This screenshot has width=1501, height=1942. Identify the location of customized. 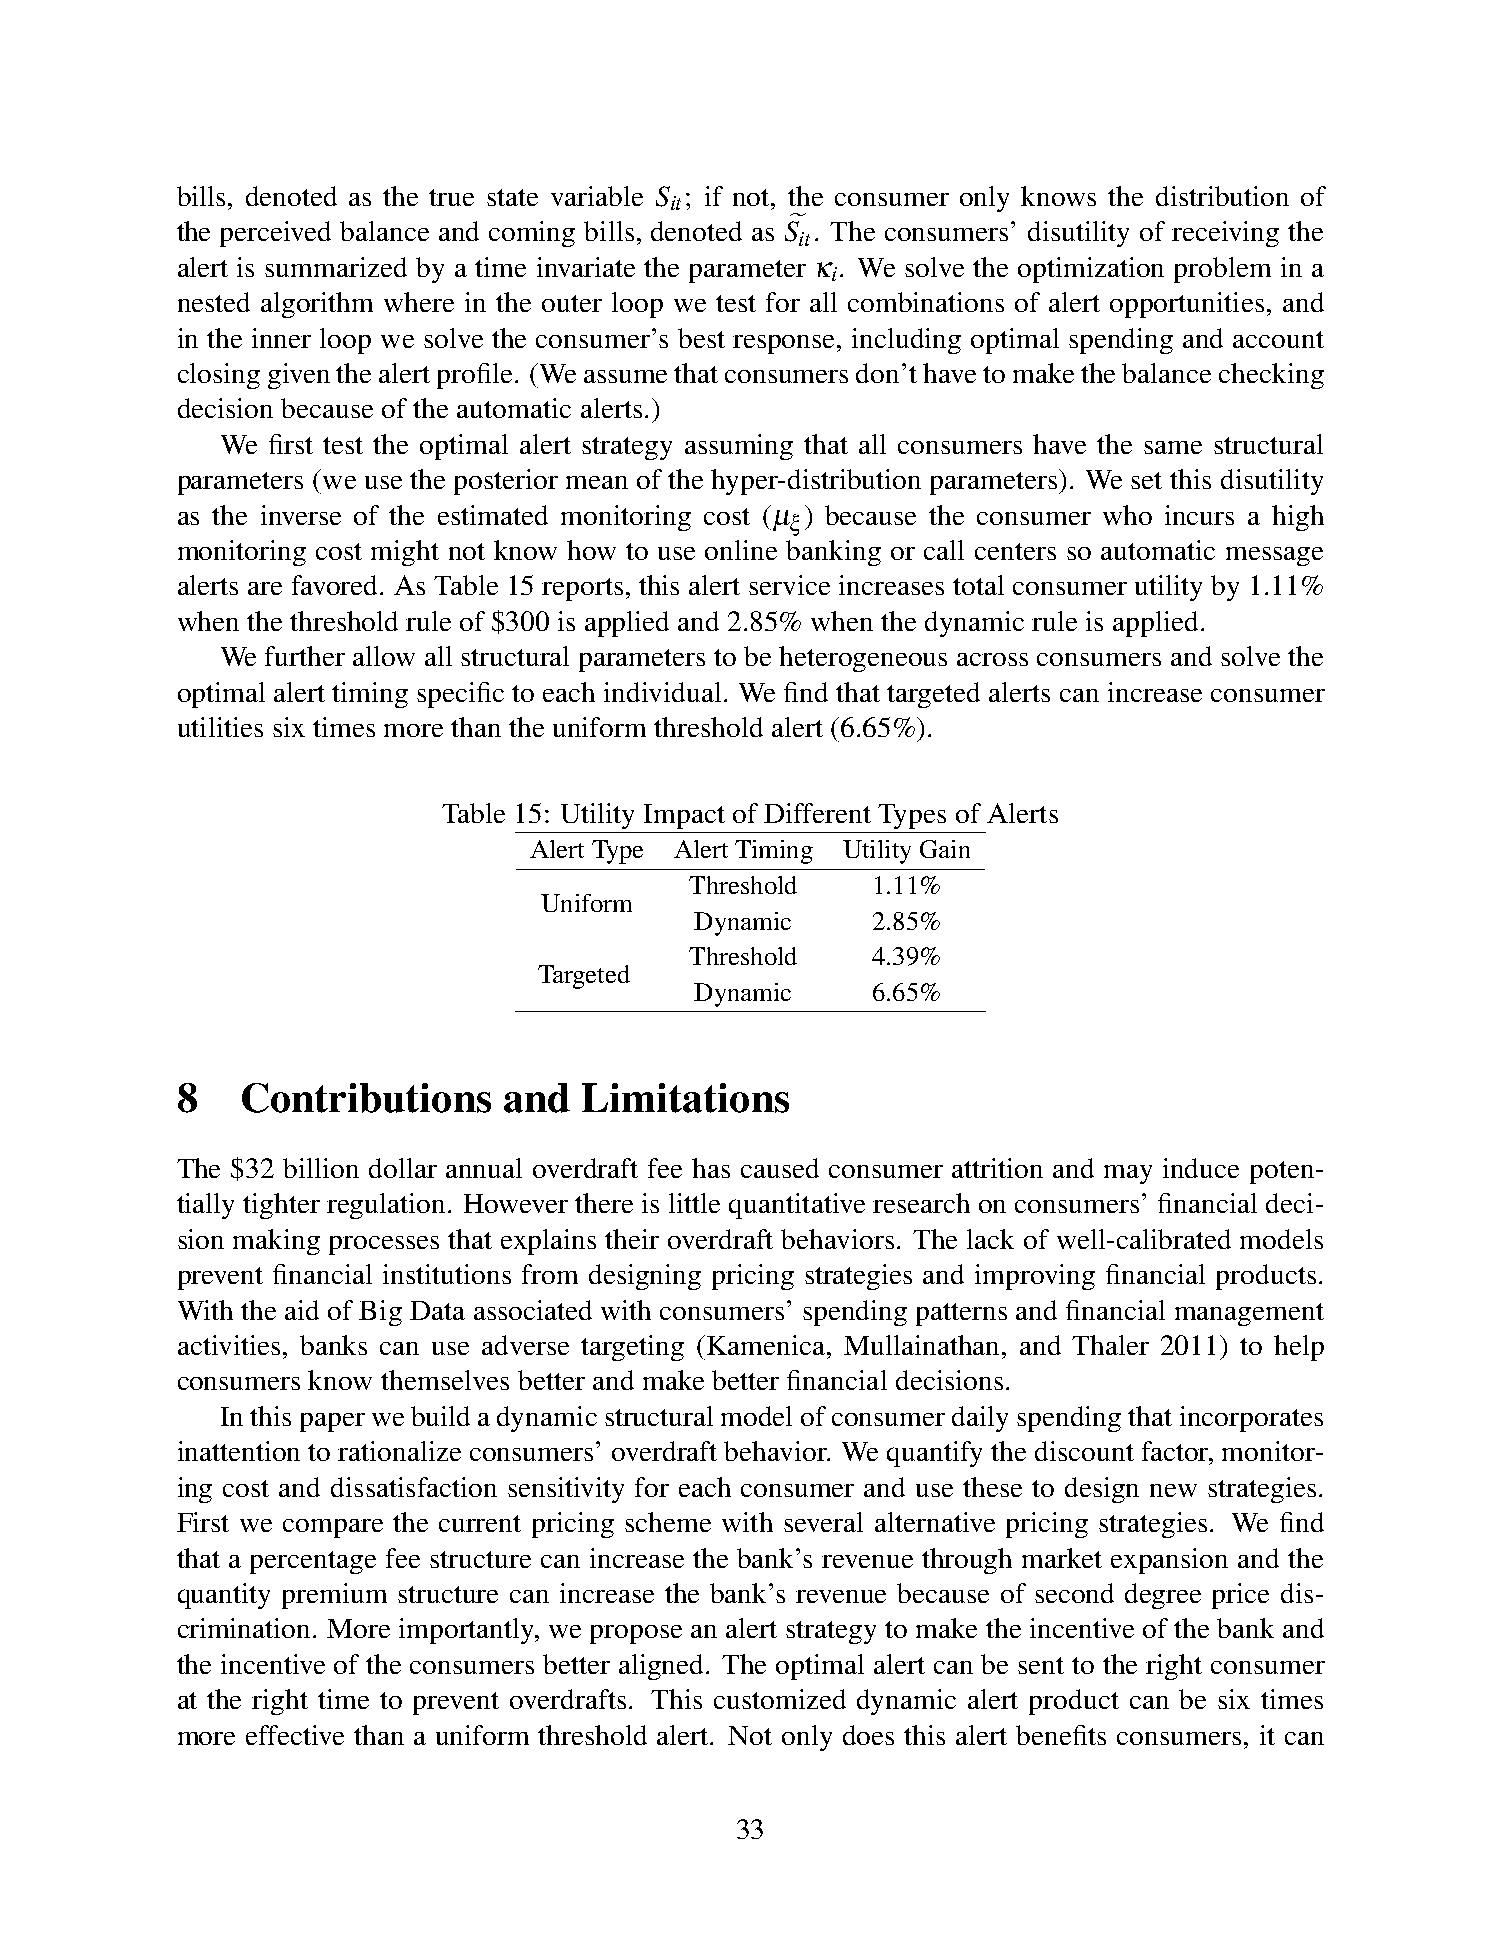
(780, 1699).
